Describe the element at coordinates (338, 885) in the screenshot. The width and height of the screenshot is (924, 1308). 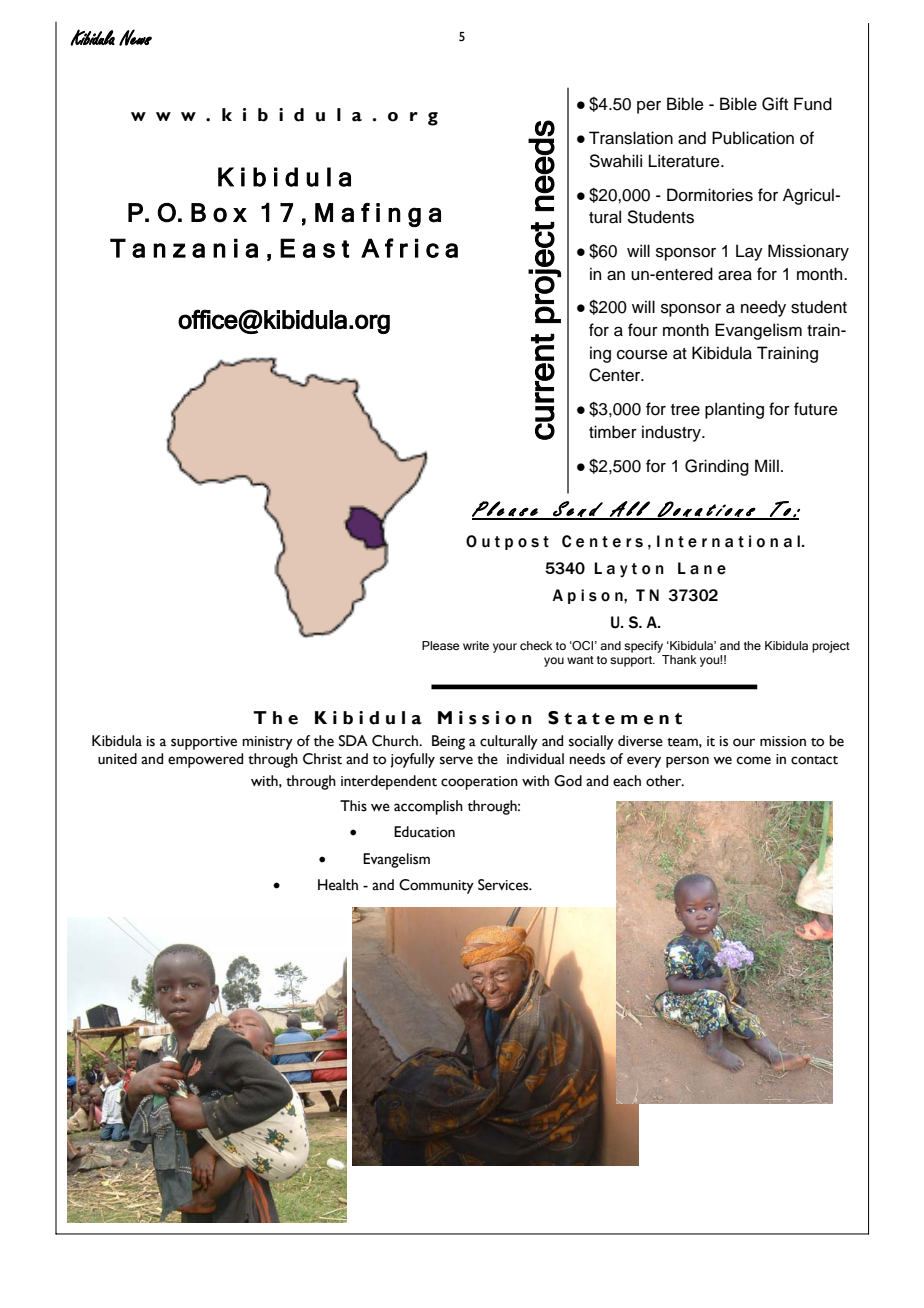
I see `Health` at that location.
